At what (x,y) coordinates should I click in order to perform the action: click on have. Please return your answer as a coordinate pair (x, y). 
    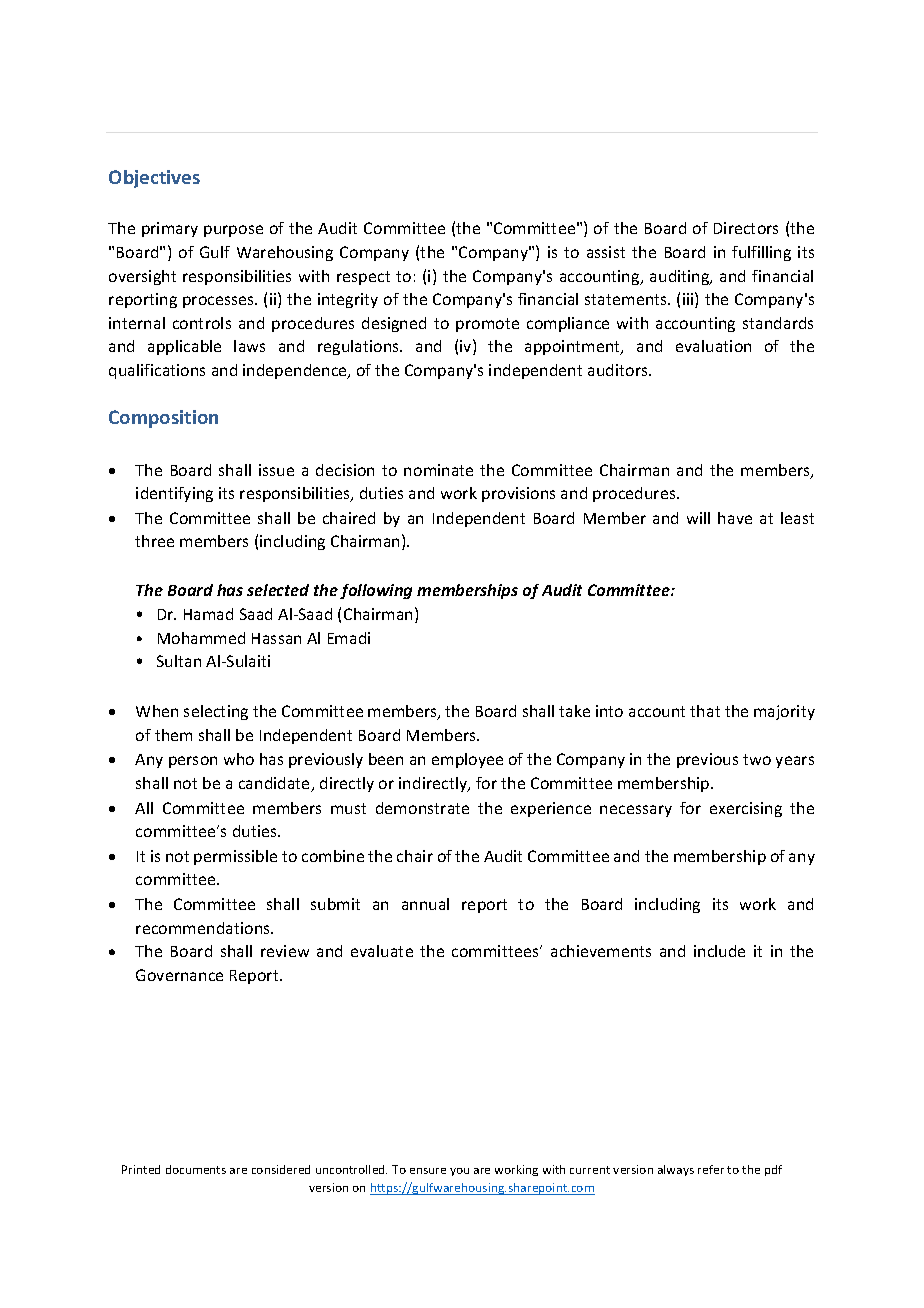
    Looking at the image, I should click on (735, 518).
